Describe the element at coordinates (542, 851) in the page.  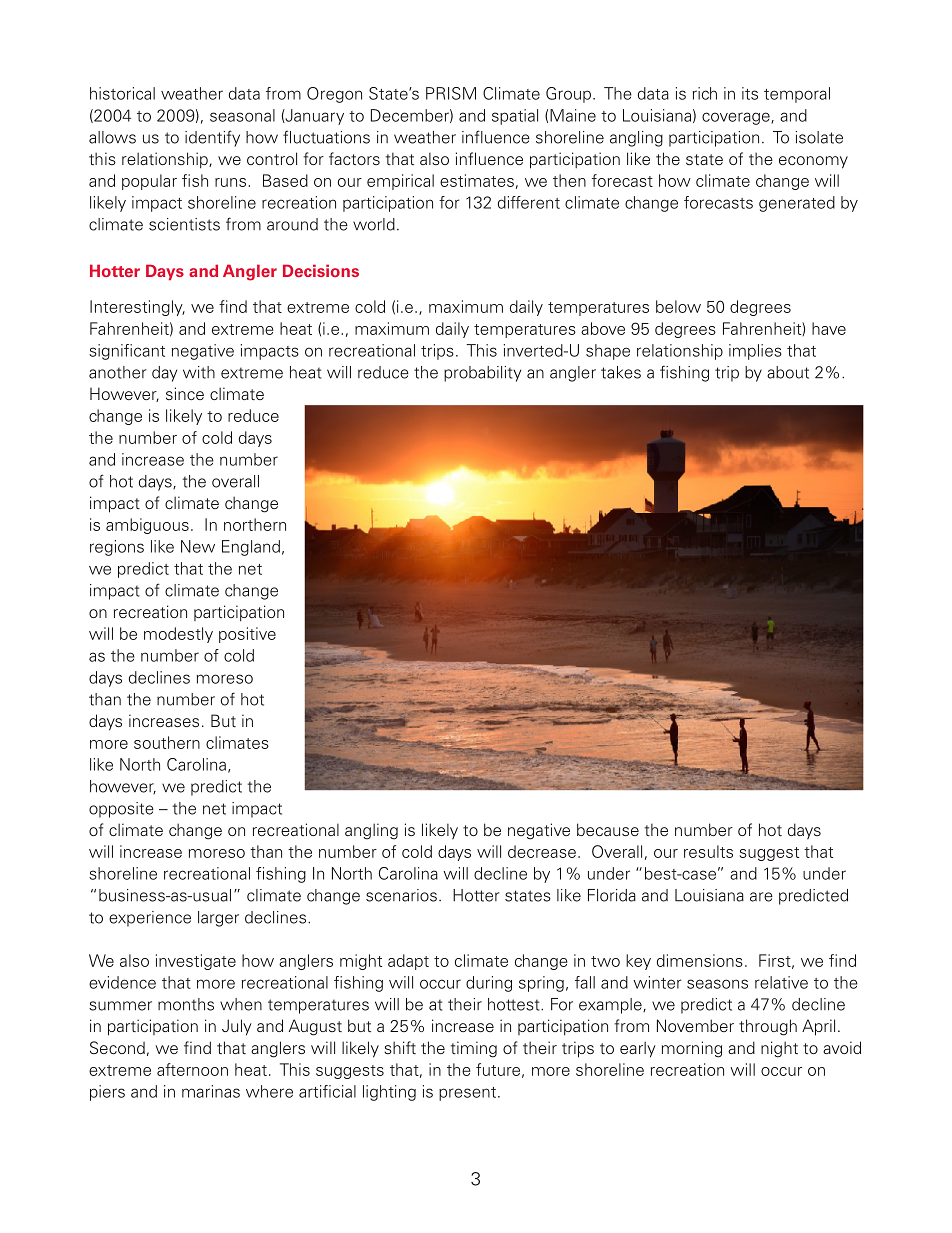
I see `decrease` at that location.
